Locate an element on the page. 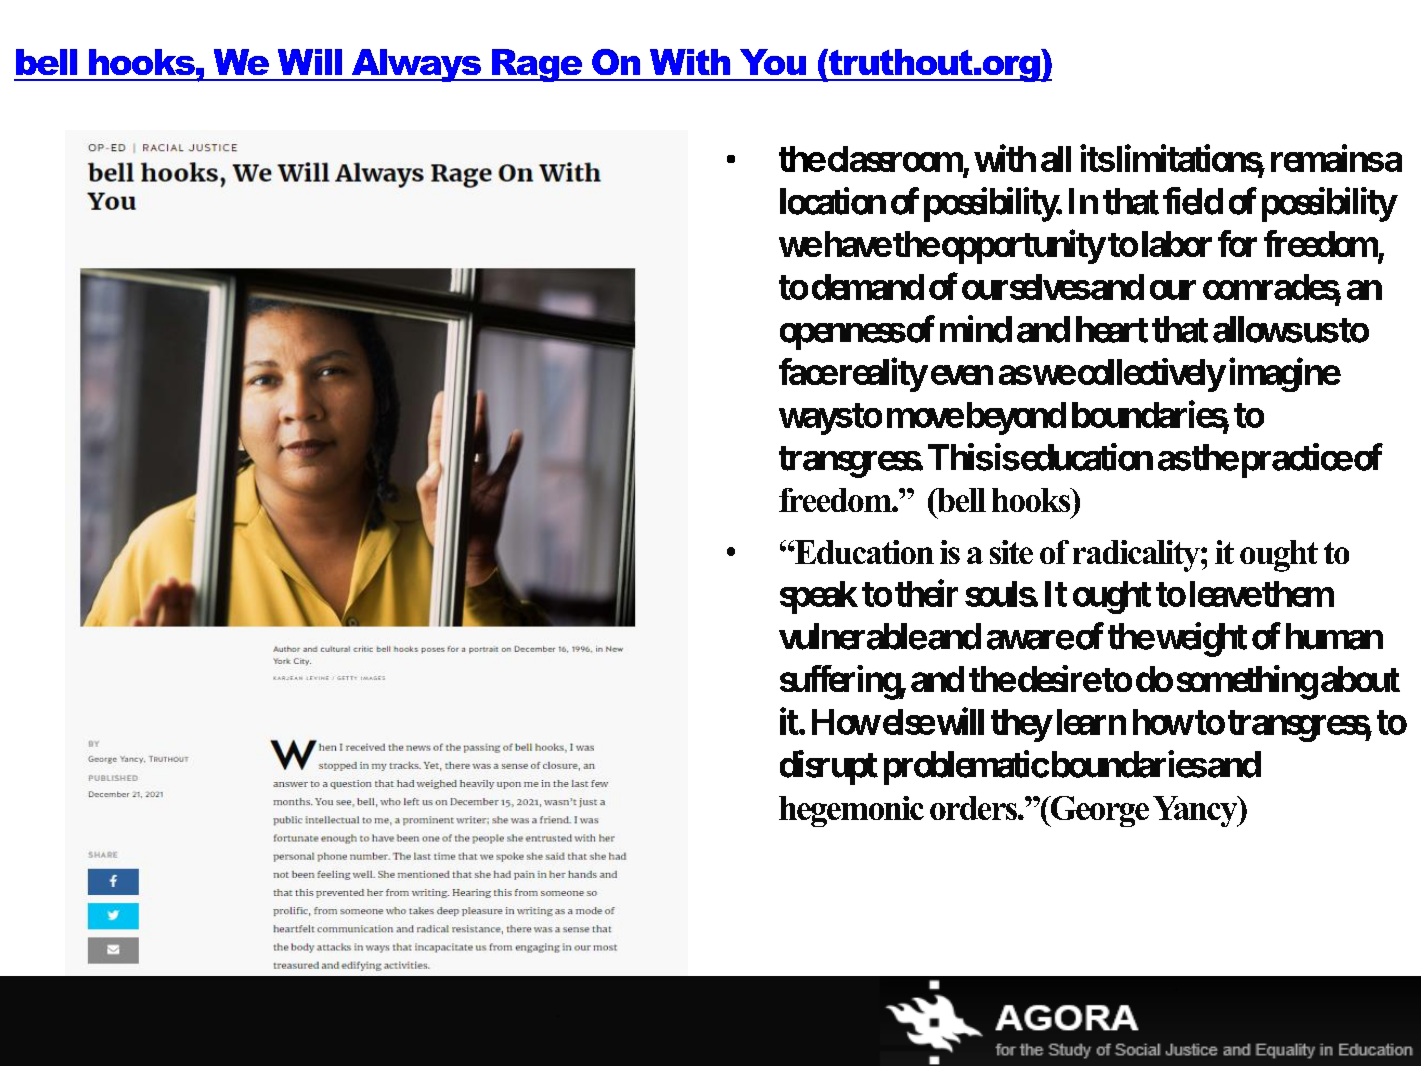 The width and height of the page is (1421, 1066). classroom is located at coordinates (894, 159).
